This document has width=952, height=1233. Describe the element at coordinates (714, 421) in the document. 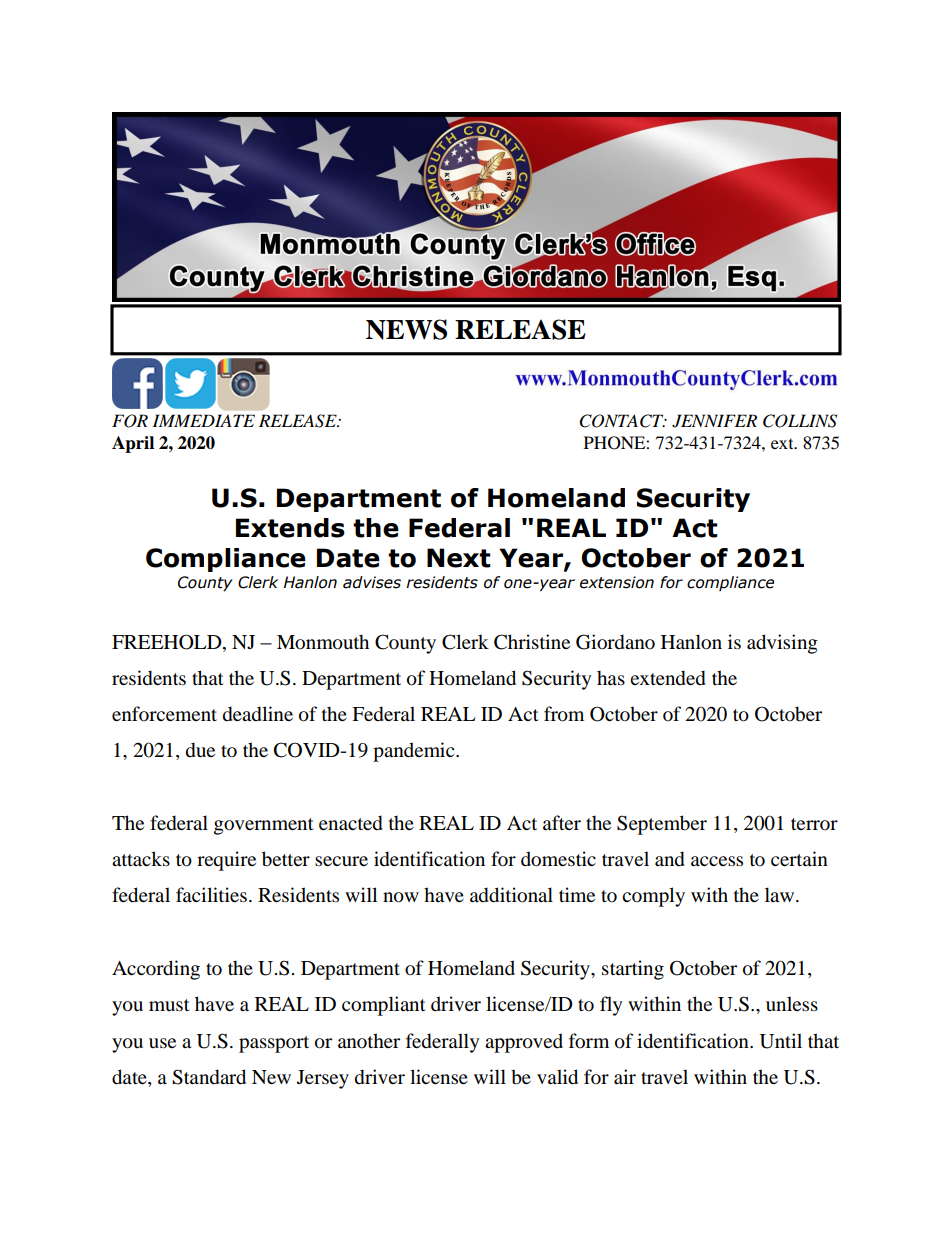

I see `JENNIFER` at that location.
